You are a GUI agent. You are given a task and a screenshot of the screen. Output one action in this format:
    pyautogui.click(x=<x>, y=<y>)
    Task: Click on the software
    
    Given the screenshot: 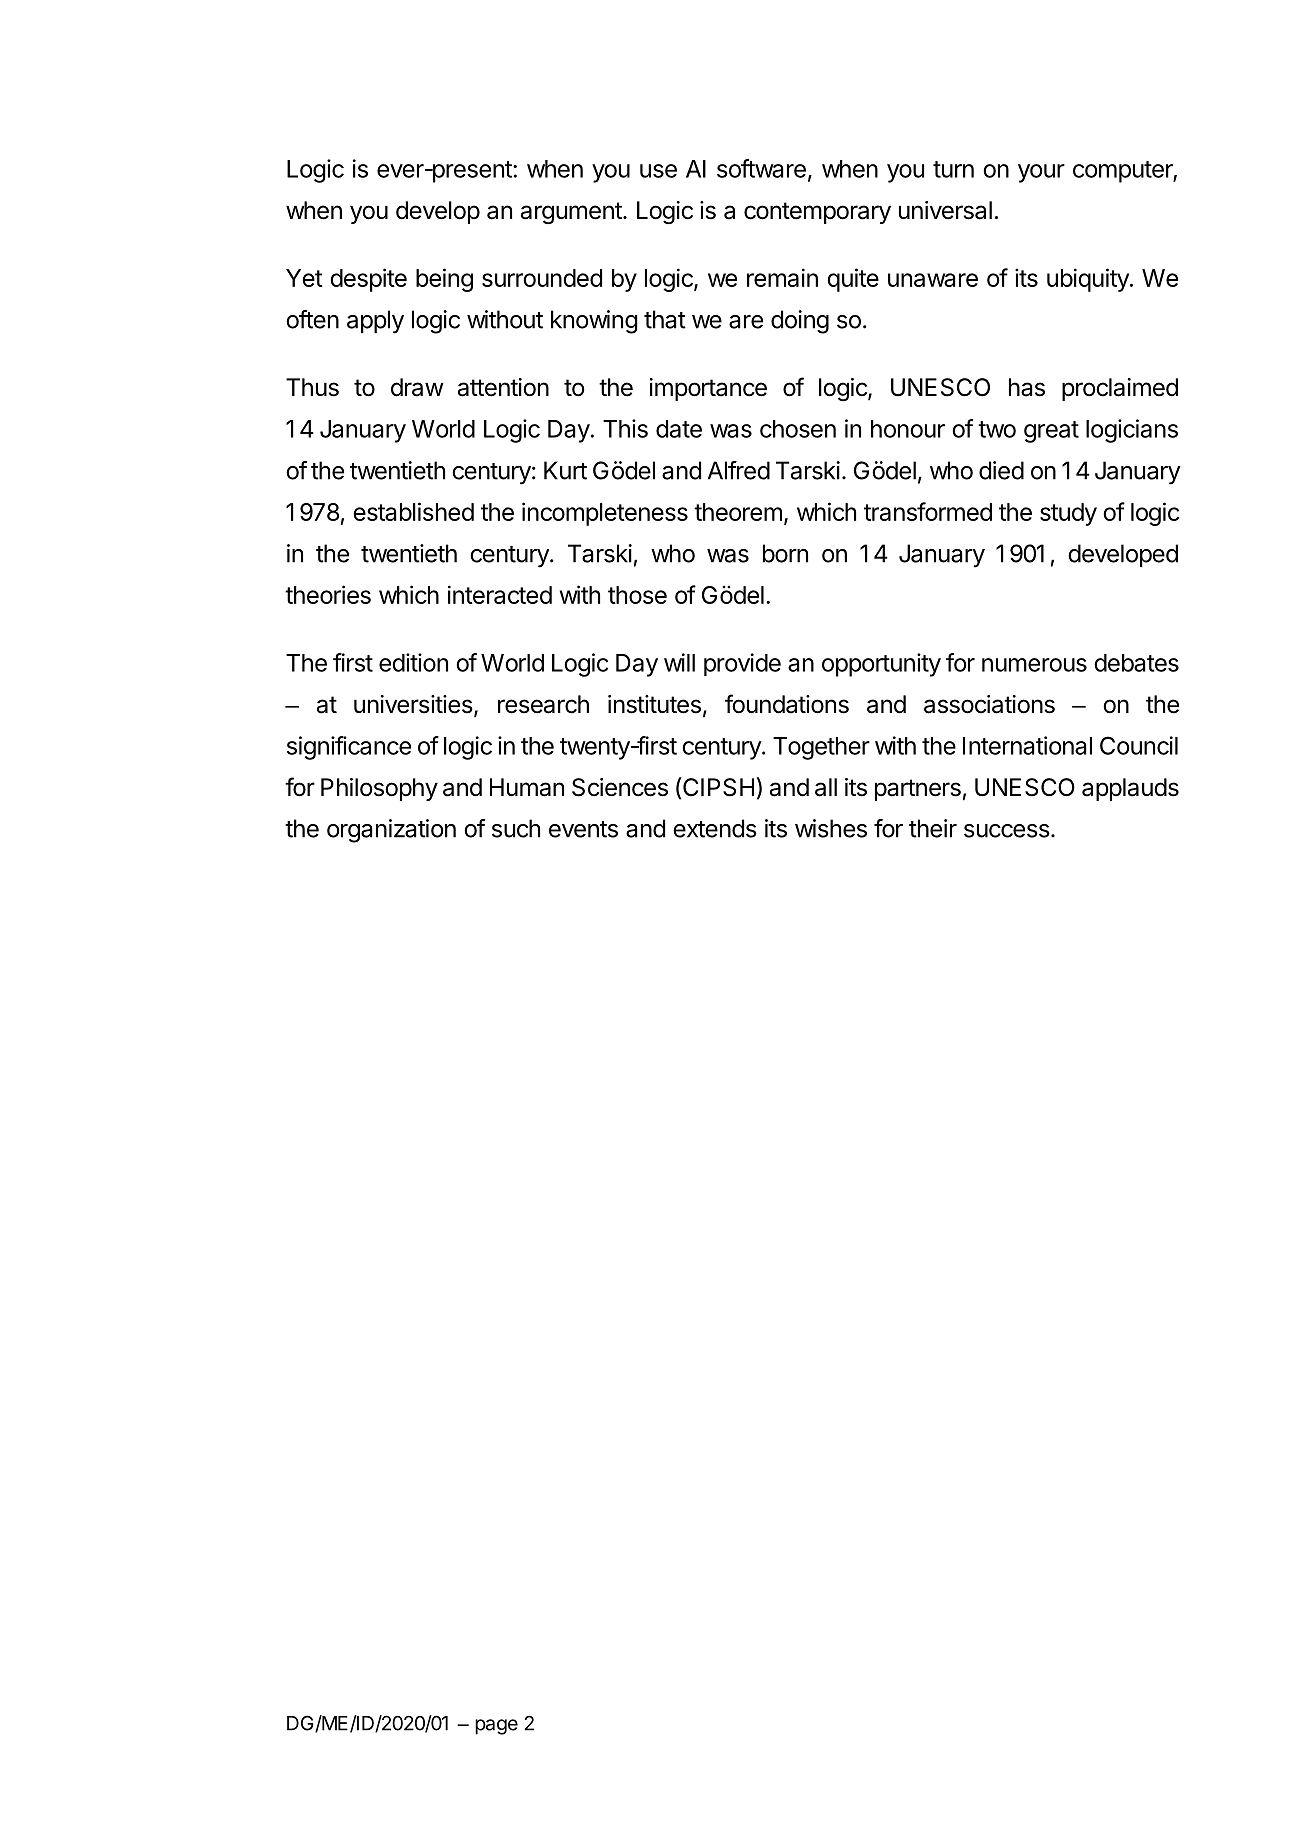 What is the action you would take?
    pyautogui.click(x=761, y=168)
